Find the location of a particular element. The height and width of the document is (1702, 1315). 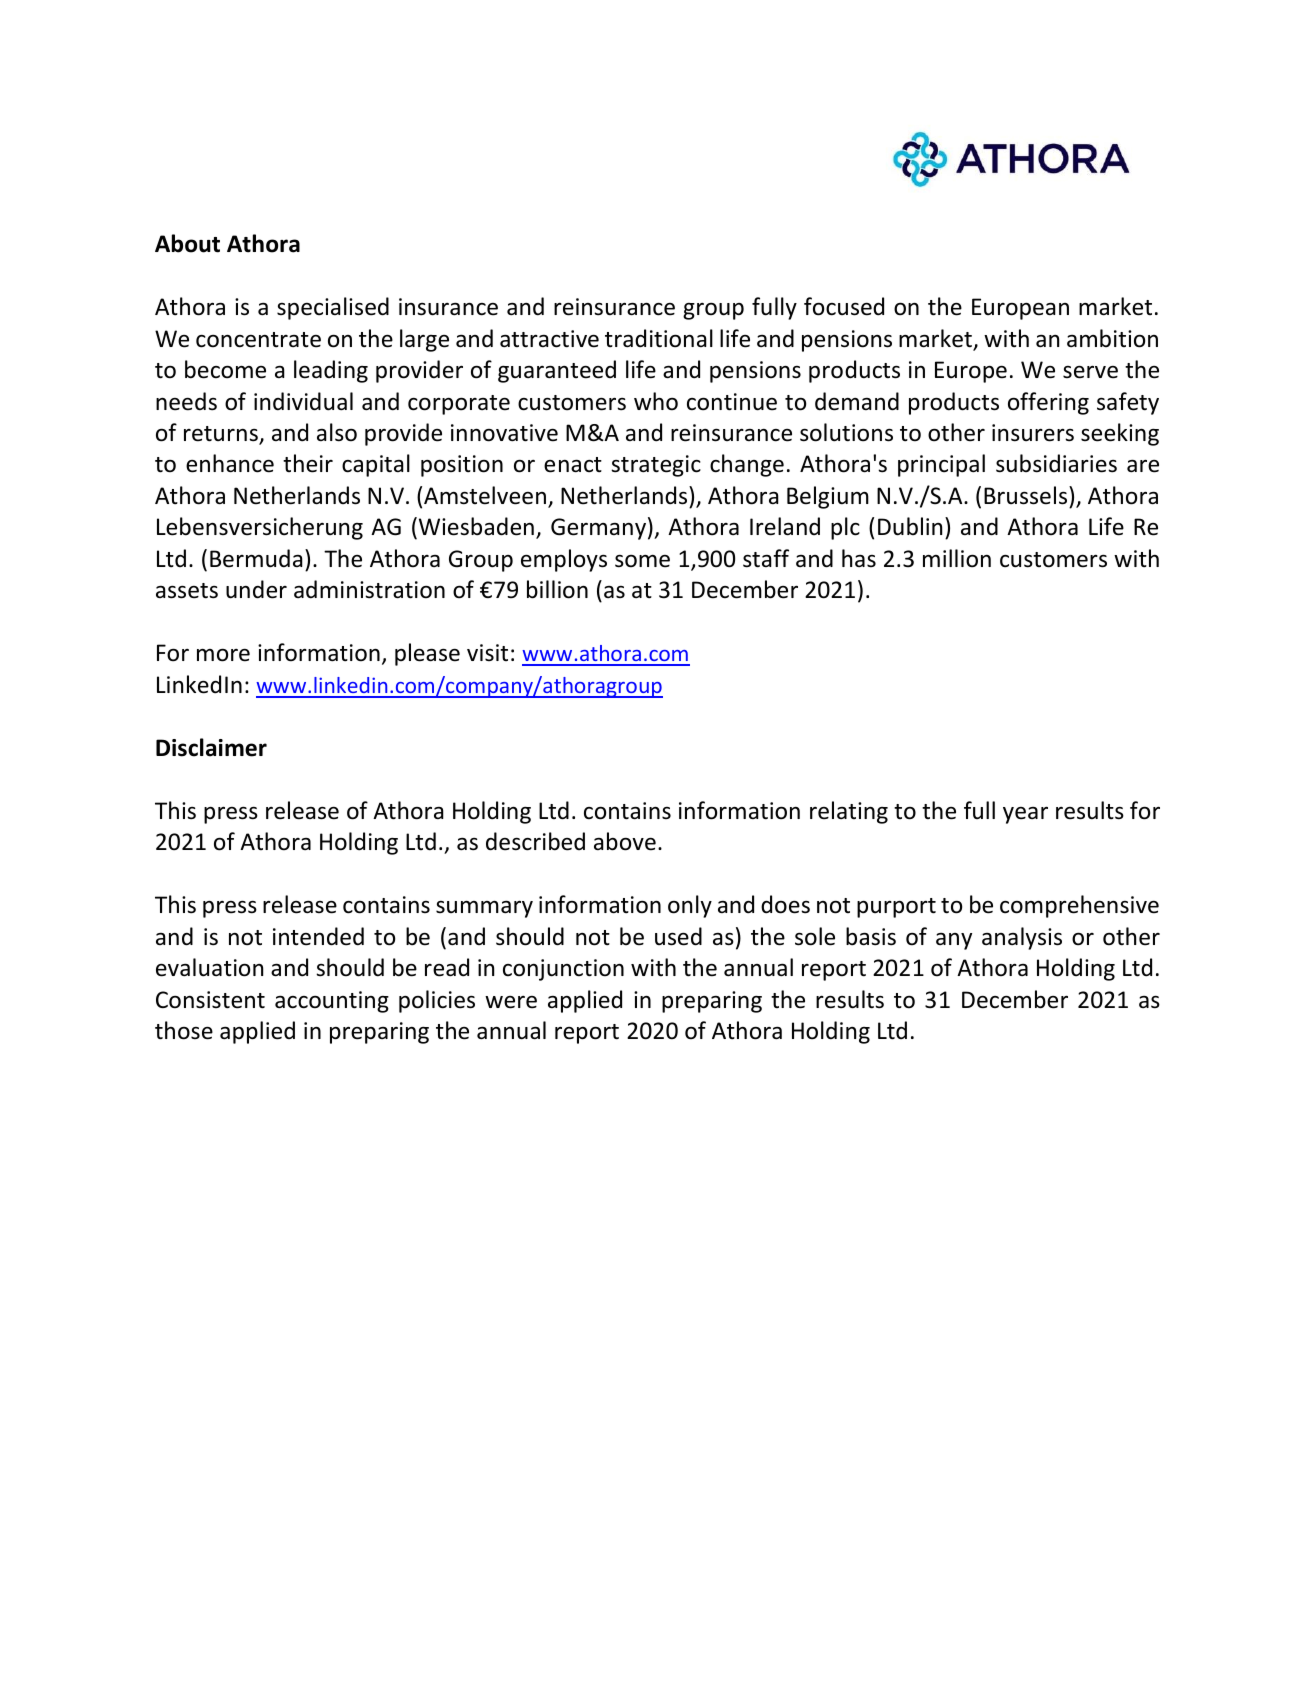

traditional is located at coordinates (659, 338).
